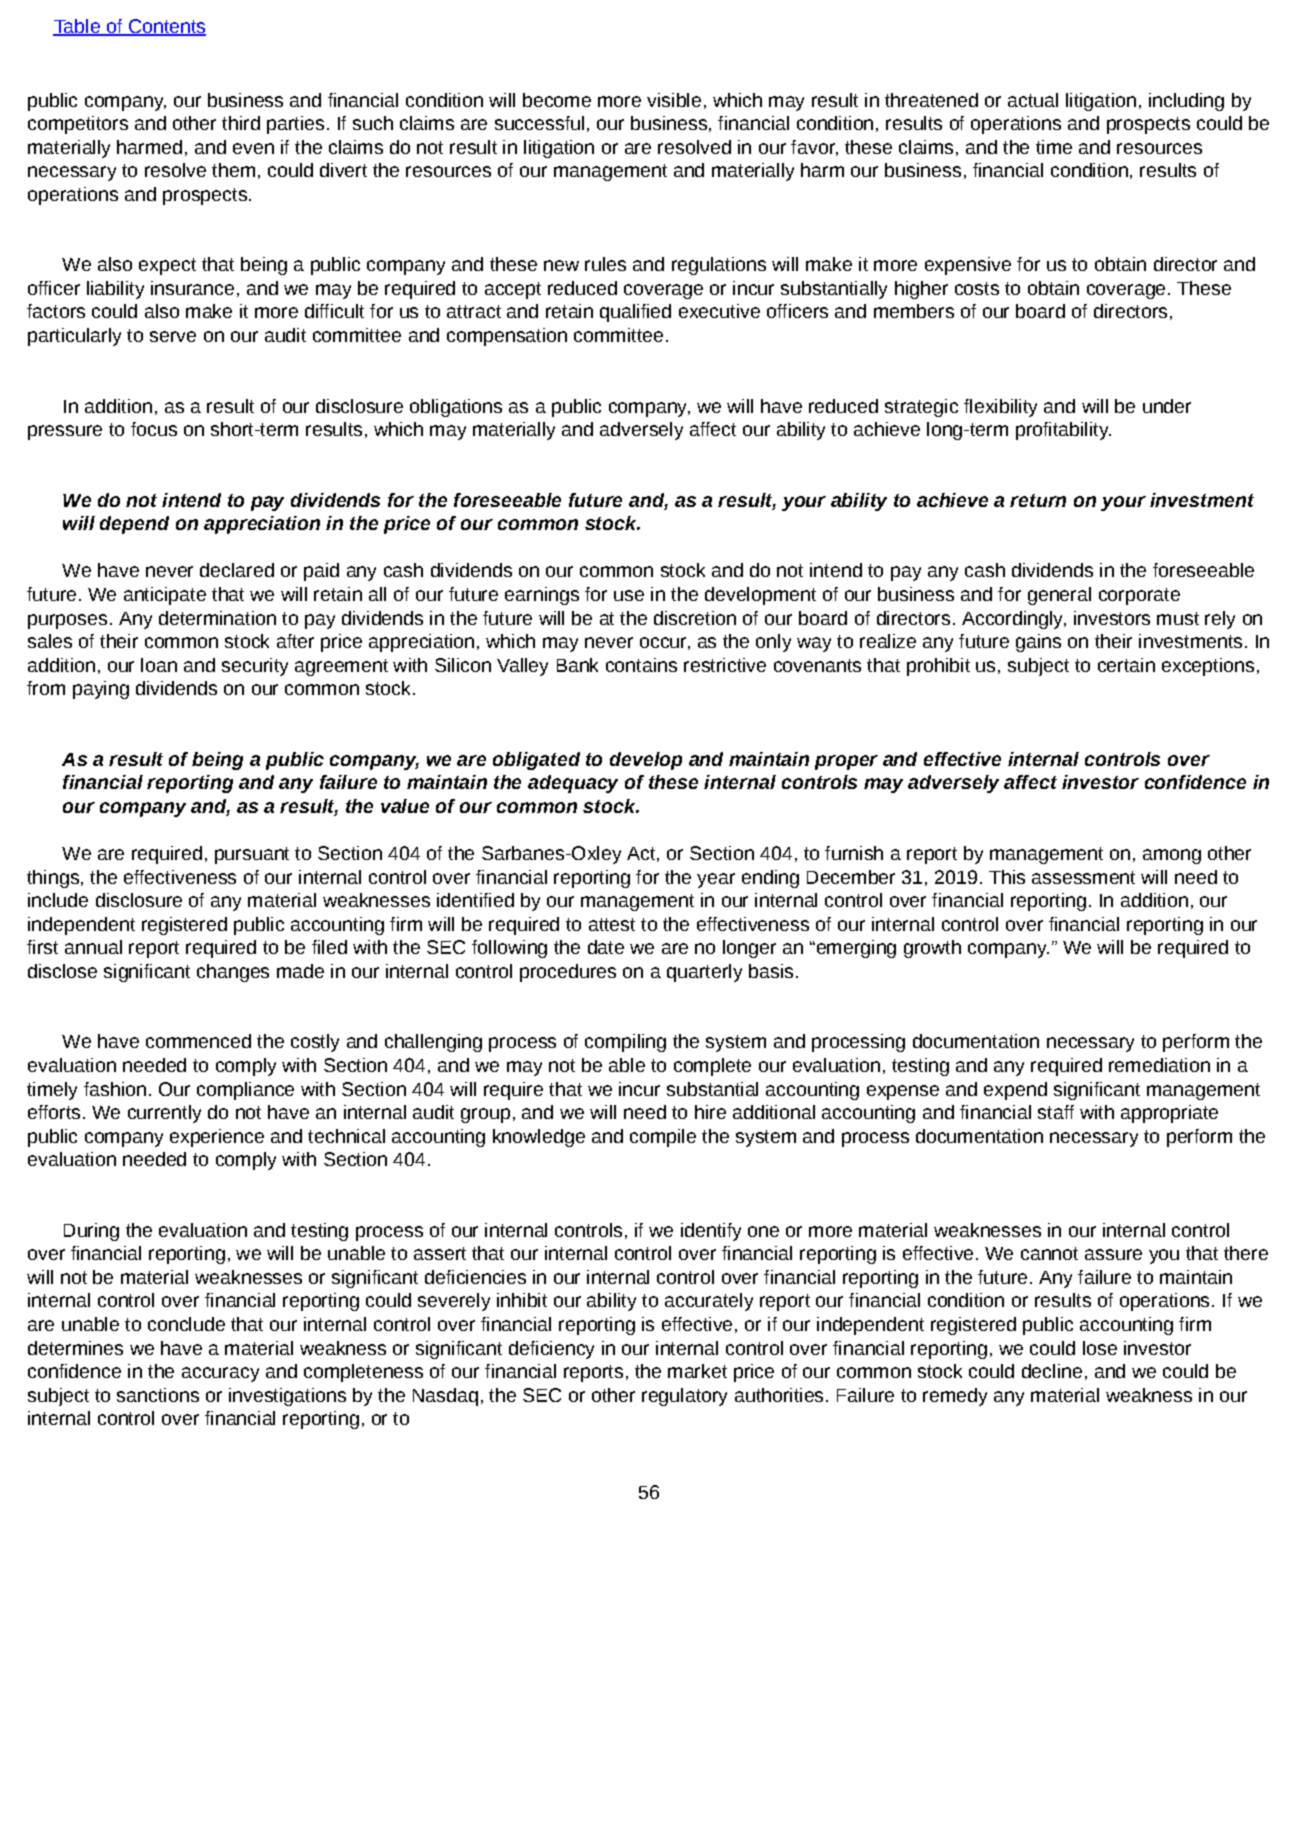 The height and width of the screenshot is (1835, 1297). I want to click on actual, so click(1033, 100).
